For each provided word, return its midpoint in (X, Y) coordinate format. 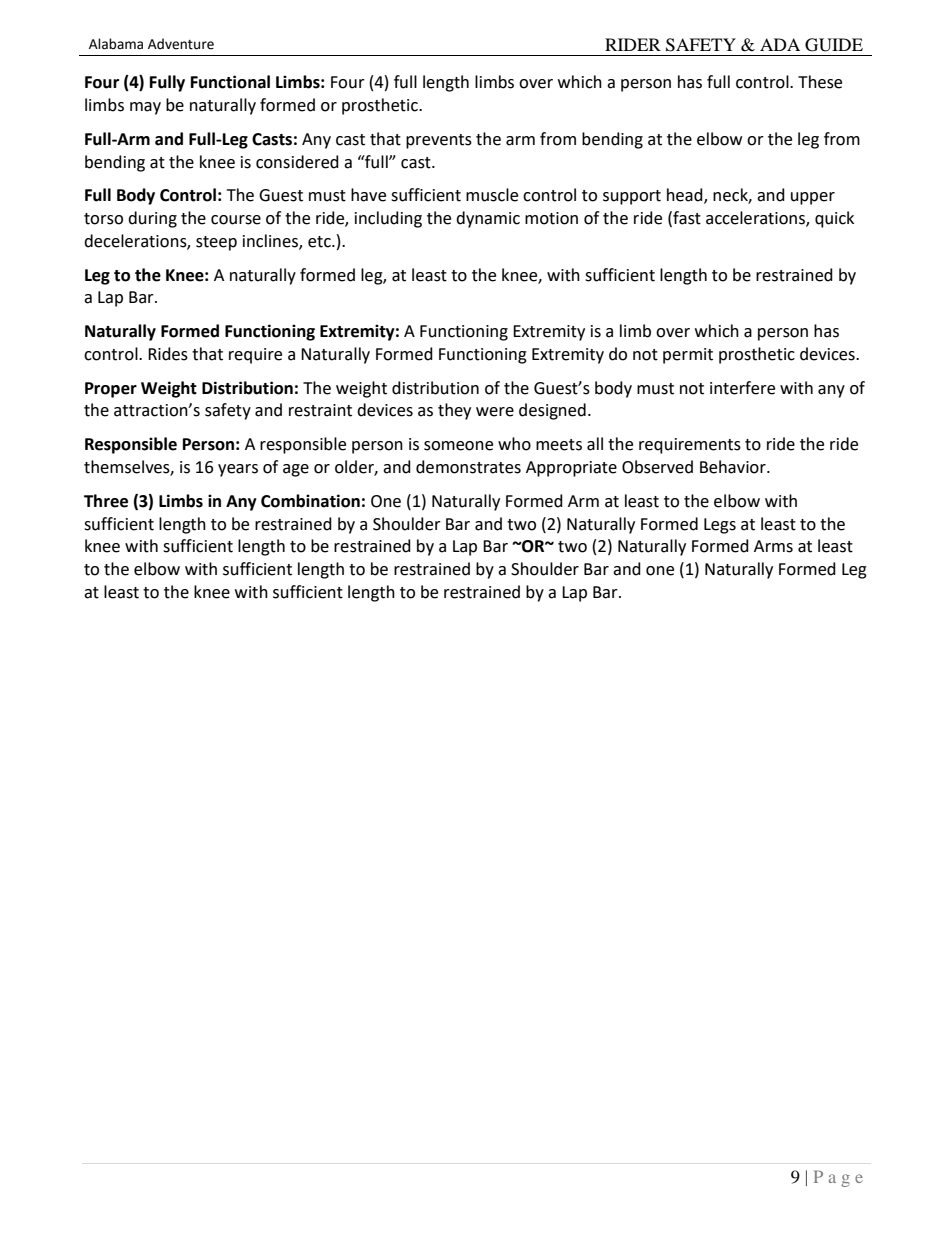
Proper (111, 390)
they (454, 411)
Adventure (181, 44)
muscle (492, 195)
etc (320, 242)
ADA (780, 44)
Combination (310, 501)
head (686, 196)
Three (106, 501)
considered (297, 162)
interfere (742, 388)
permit (688, 356)
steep (216, 243)
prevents (439, 141)
